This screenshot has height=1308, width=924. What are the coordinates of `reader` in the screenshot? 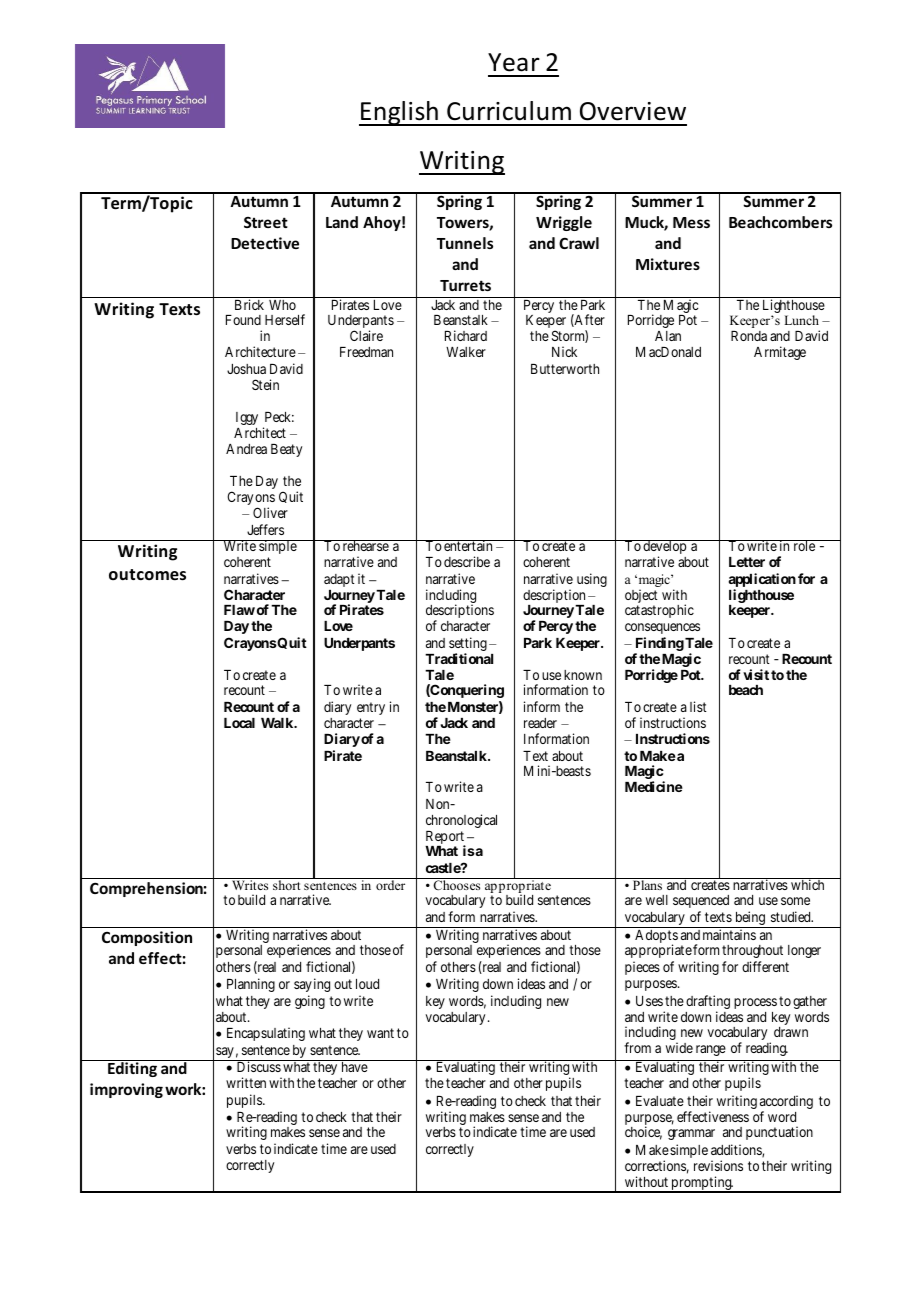 It's located at (540, 723).
